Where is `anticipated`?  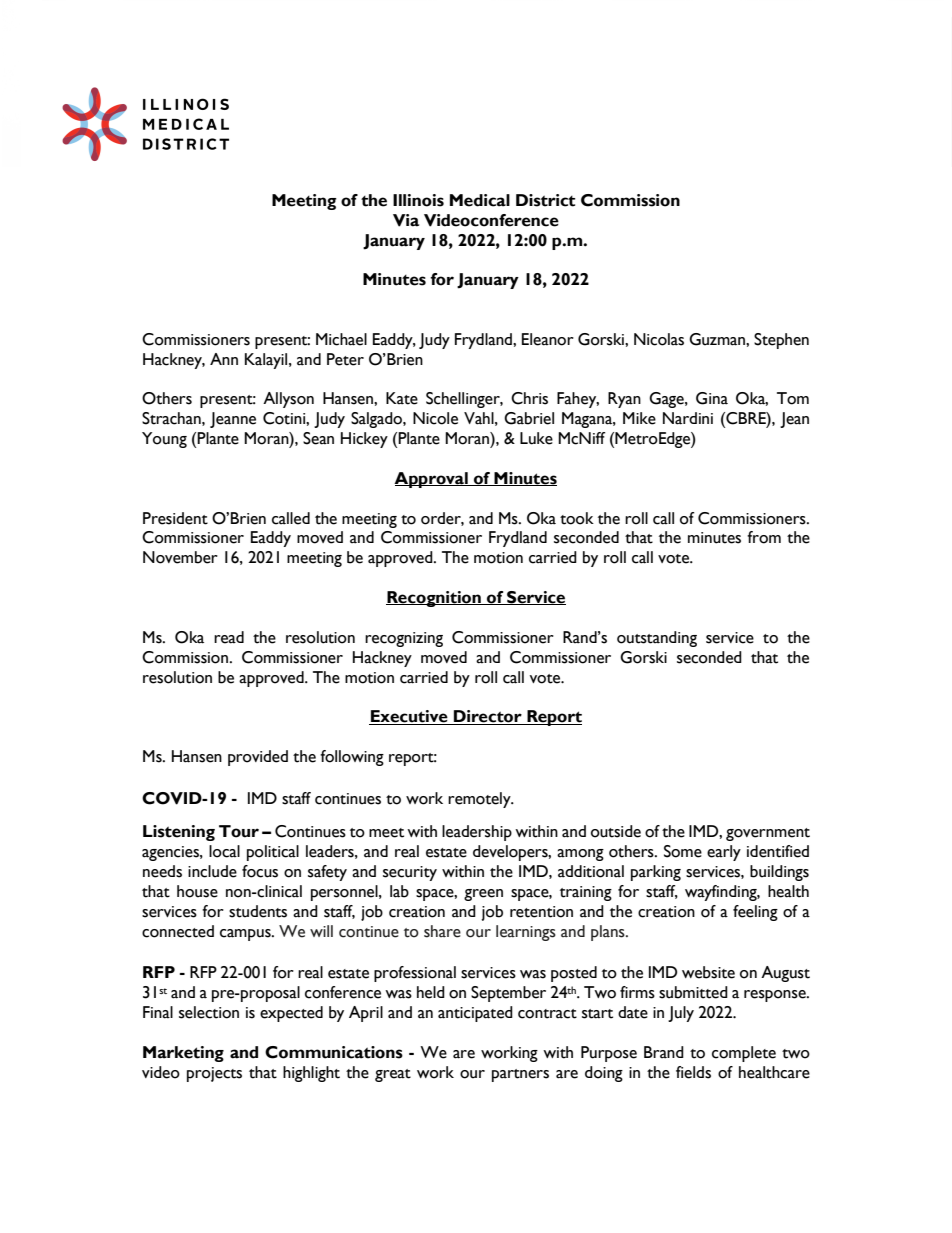
anticipated is located at coordinates (475, 1014).
